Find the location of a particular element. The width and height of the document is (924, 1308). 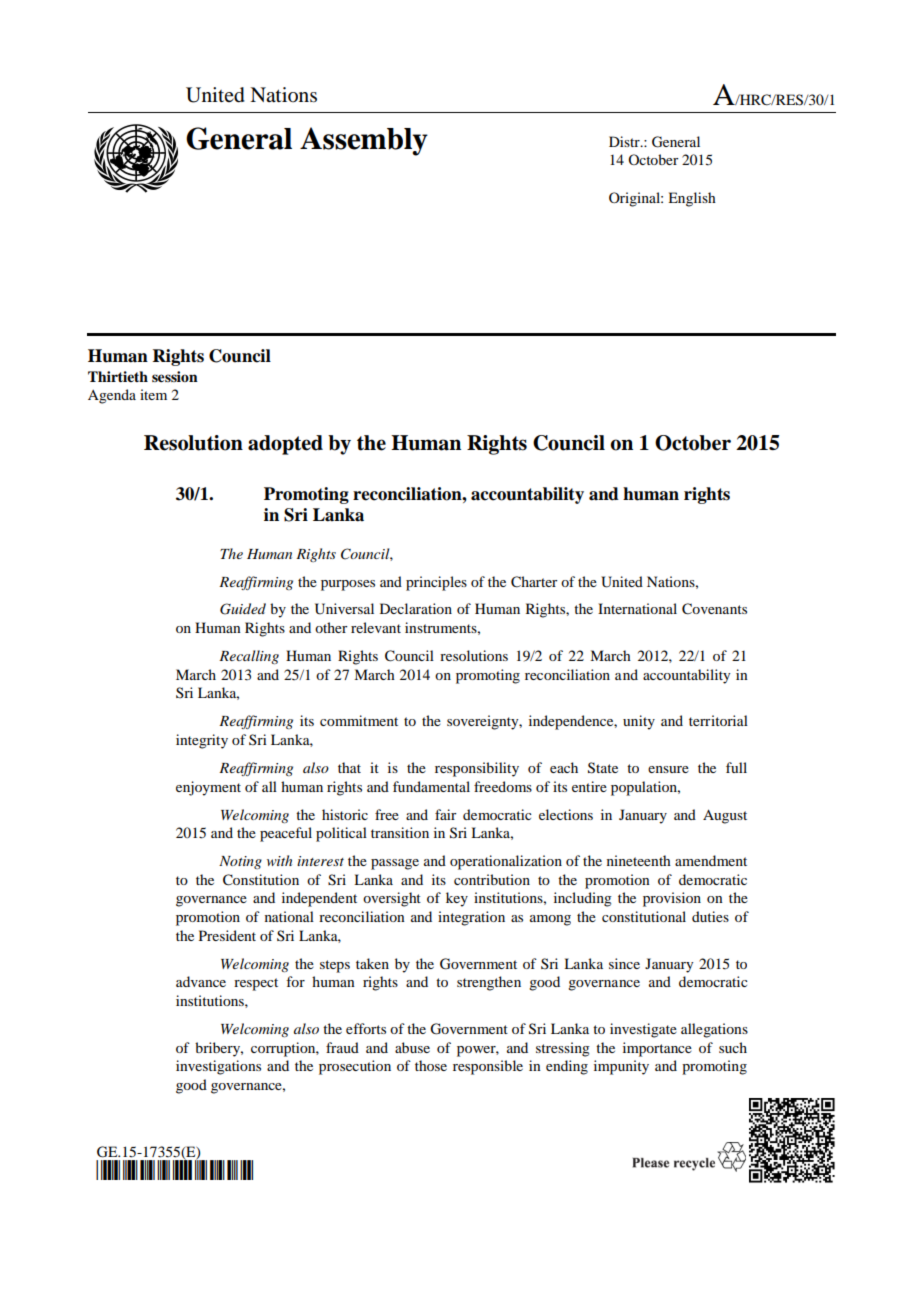

investigations is located at coordinates (218, 1067).
